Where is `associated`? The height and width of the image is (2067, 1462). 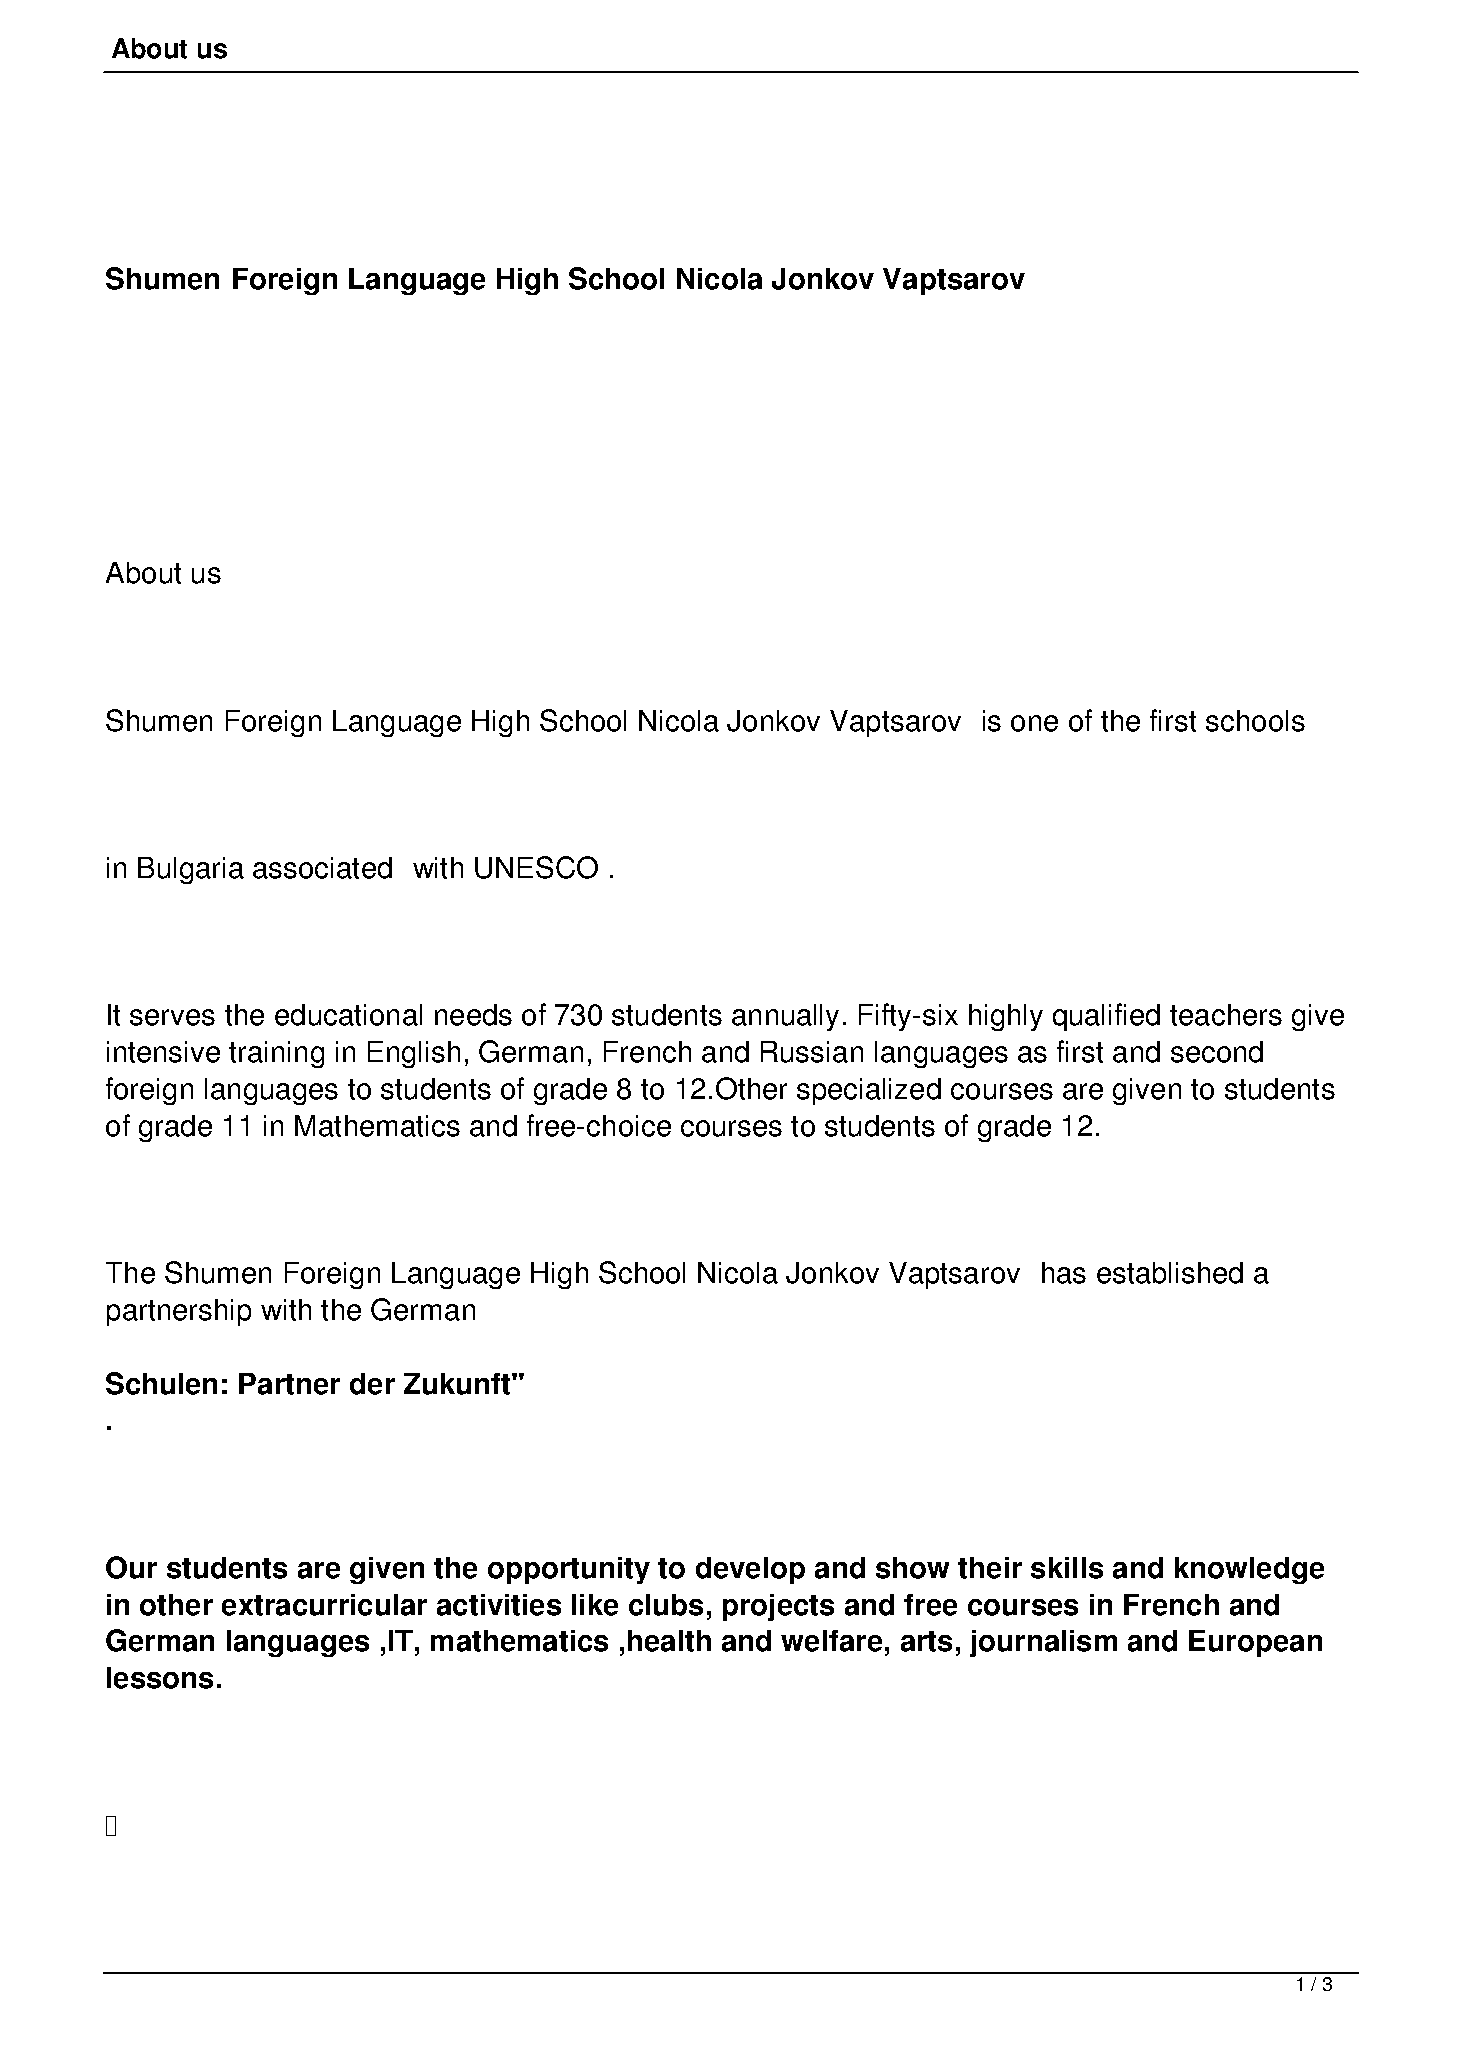 associated is located at coordinates (322, 868).
